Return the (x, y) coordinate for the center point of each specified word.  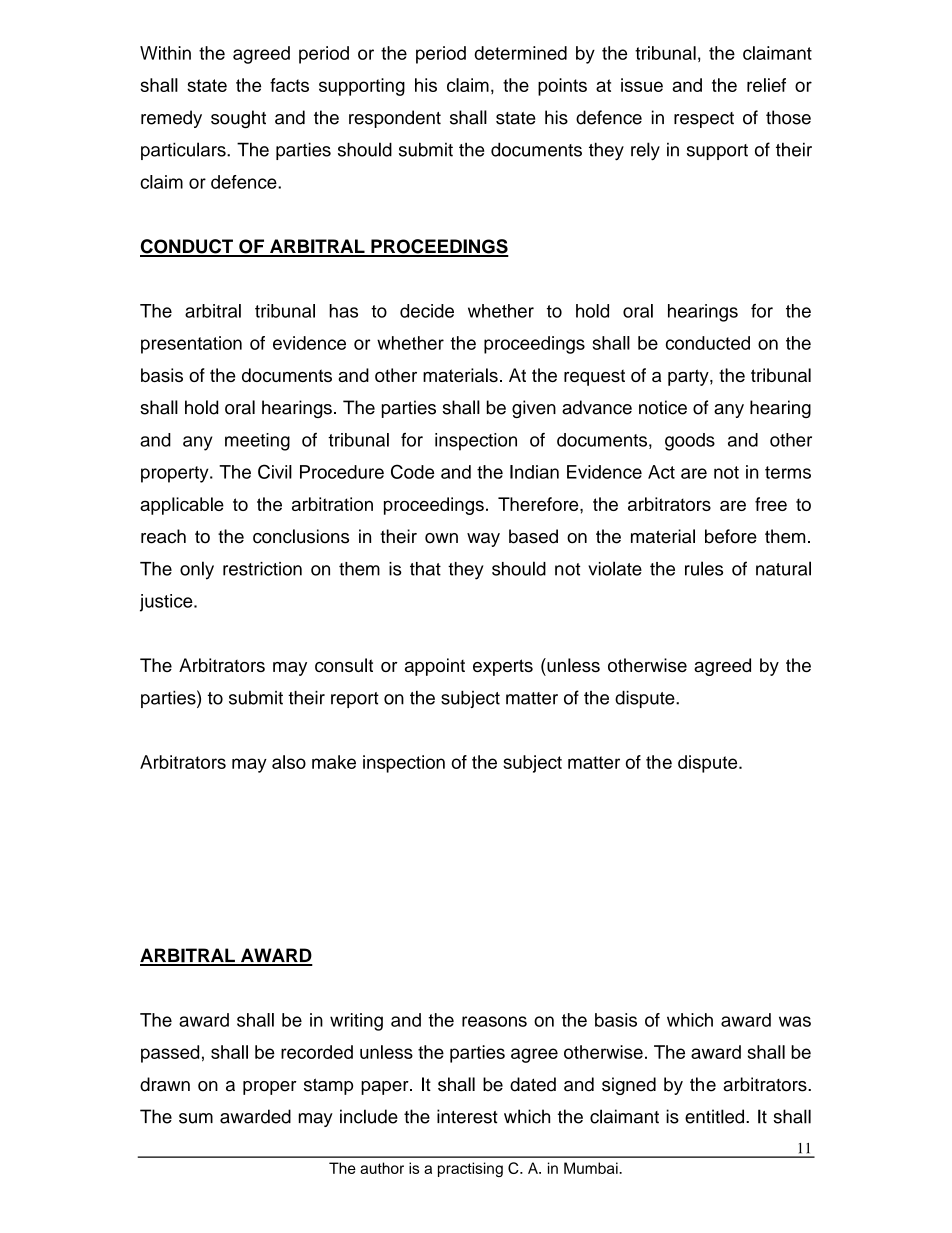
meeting (257, 442)
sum (196, 1118)
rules (704, 568)
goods (690, 442)
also (289, 762)
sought (238, 119)
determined (520, 53)
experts (503, 667)
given (534, 409)
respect (704, 120)
